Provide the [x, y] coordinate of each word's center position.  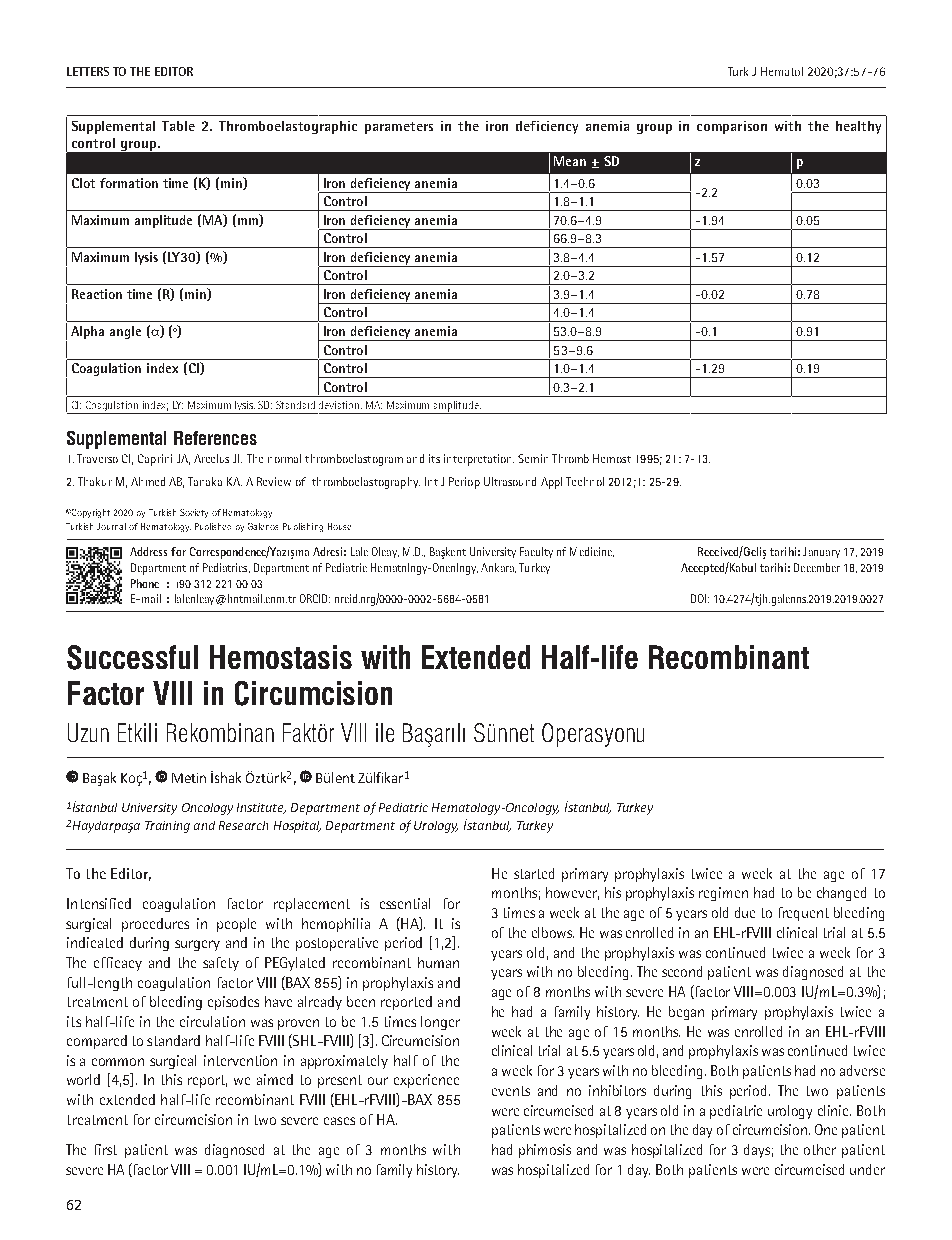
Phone [145, 583]
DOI [700, 598]
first [106, 1149]
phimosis [545, 1151]
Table [178, 126]
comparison [732, 127]
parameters [399, 128]
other [820, 1149]
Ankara [498, 568]
